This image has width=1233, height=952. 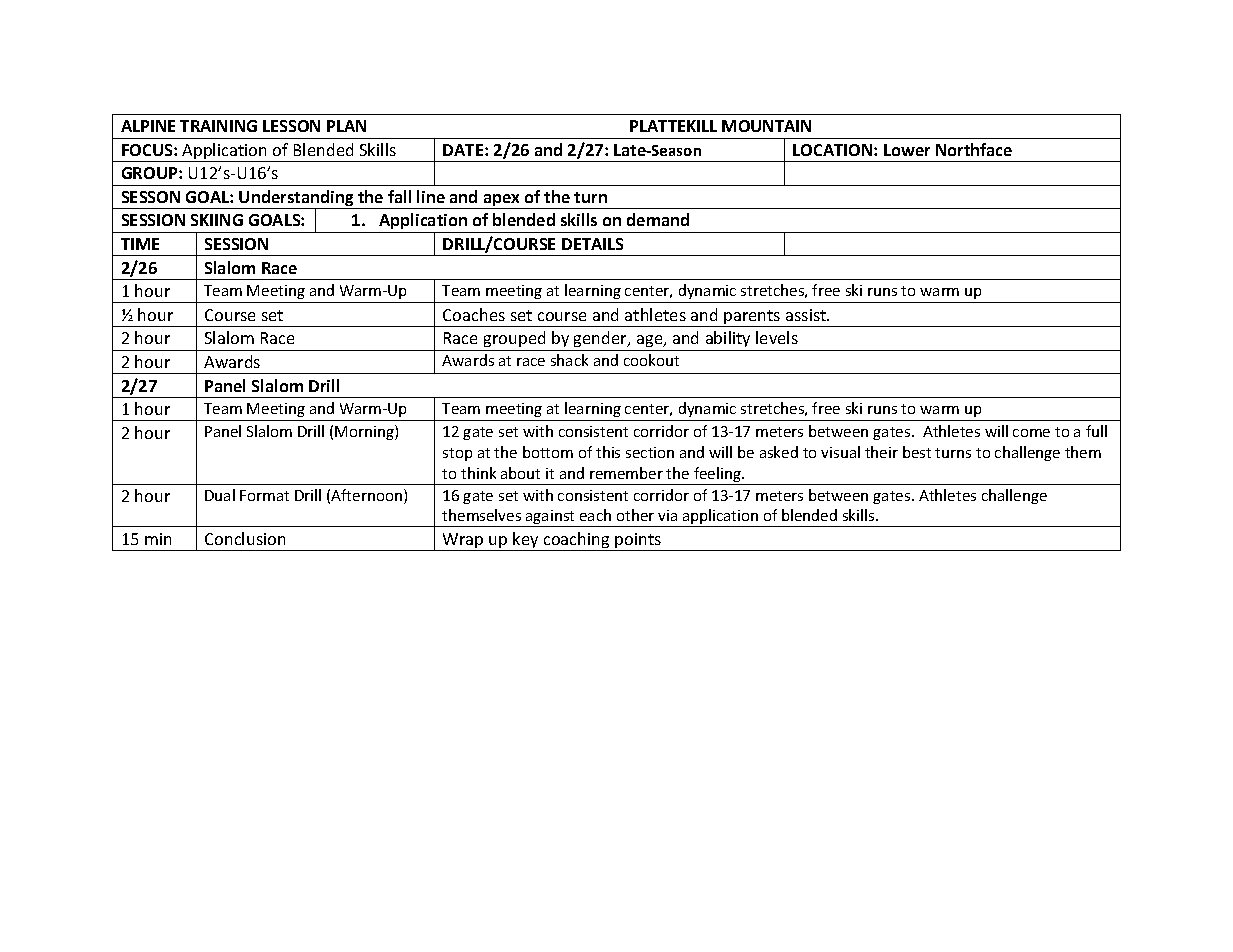 What do you see at coordinates (365, 432) in the image?
I see `Morning` at bounding box center [365, 432].
